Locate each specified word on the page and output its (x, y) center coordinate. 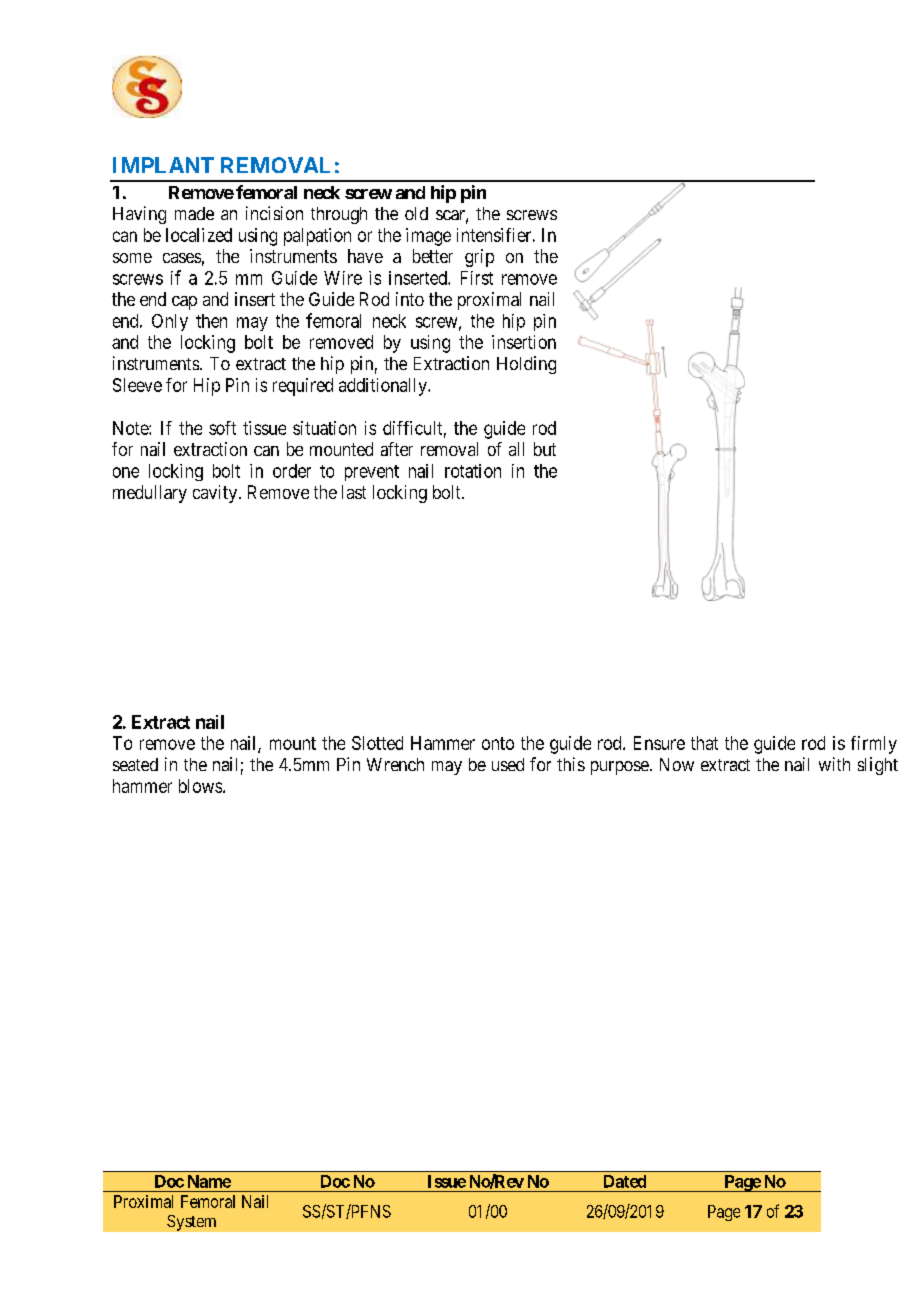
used (508, 764)
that (704, 743)
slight (878, 766)
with (834, 764)
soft (222, 428)
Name (209, 1181)
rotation (473, 471)
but (545, 449)
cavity (216, 494)
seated (135, 764)
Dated (625, 1181)
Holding (526, 365)
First (477, 278)
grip (479, 258)
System (191, 1223)
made (194, 213)
